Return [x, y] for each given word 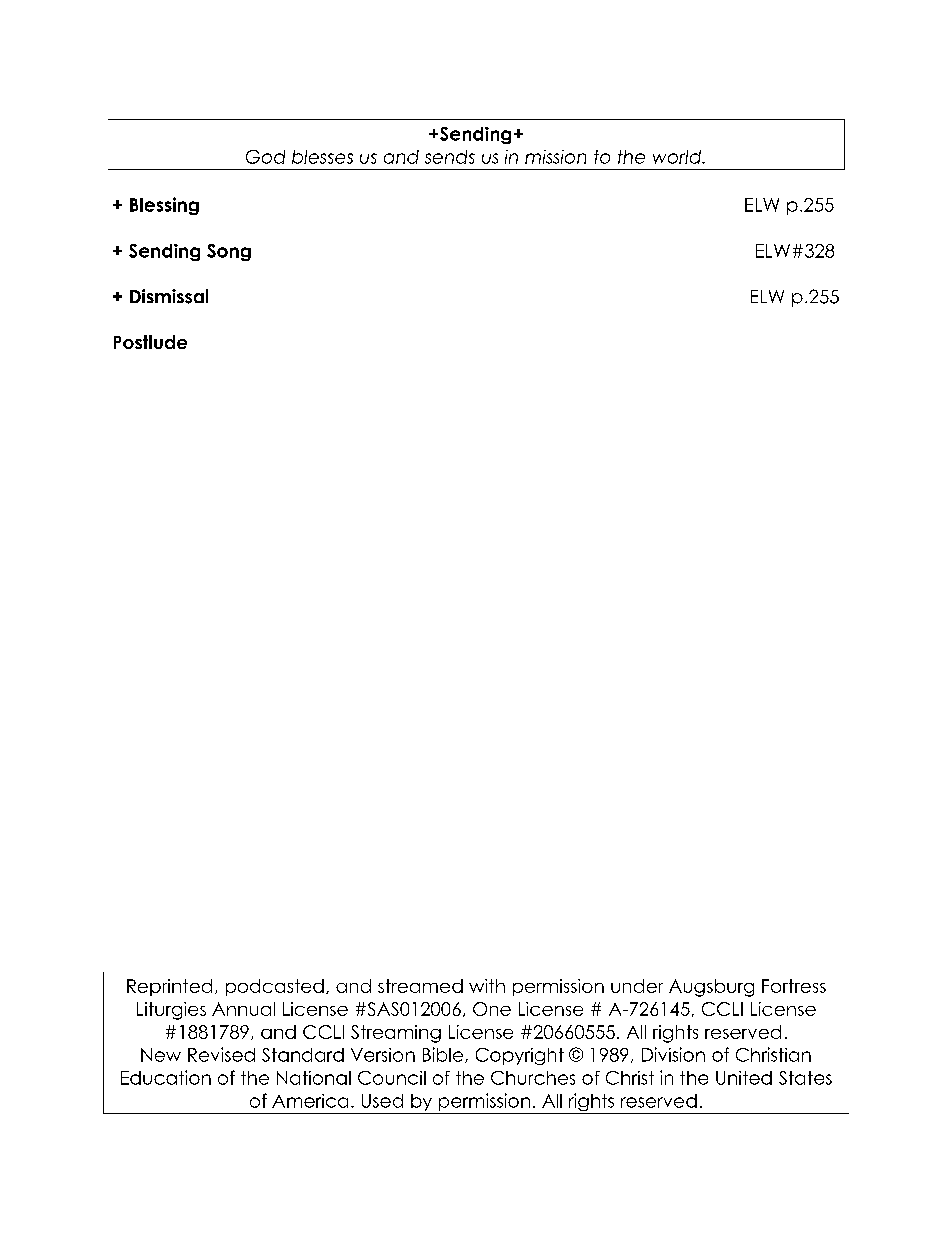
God [265, 157]
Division [673, 1054]
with [487, 986]
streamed [420, 986]
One [492, 1009]
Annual [243, 1009]
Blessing [164, 206]
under [637, 986]
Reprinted [169, 987]
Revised [221, 1054]
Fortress [794, 986]
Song [229, 252]
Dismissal [169, 296]
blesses [322, 157]
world [678, 157]
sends [450, 157]
